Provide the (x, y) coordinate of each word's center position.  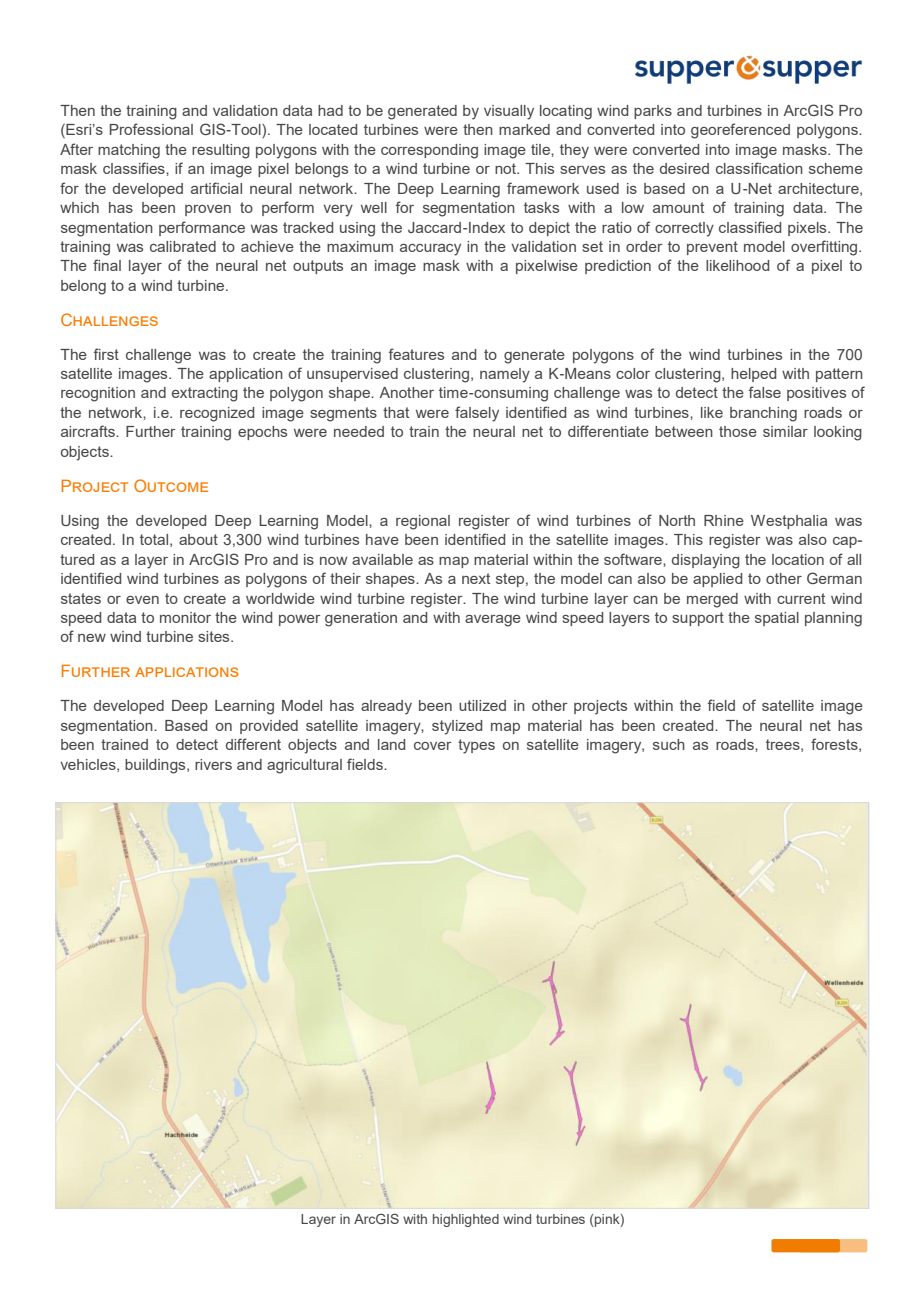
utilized (482, 705)
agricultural (304, 766)
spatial (777, 619)
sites (215, 636)
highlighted (466, 1220)
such (669, 744)
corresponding (429, 151)
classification (759, 168)
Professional (151, 129)
